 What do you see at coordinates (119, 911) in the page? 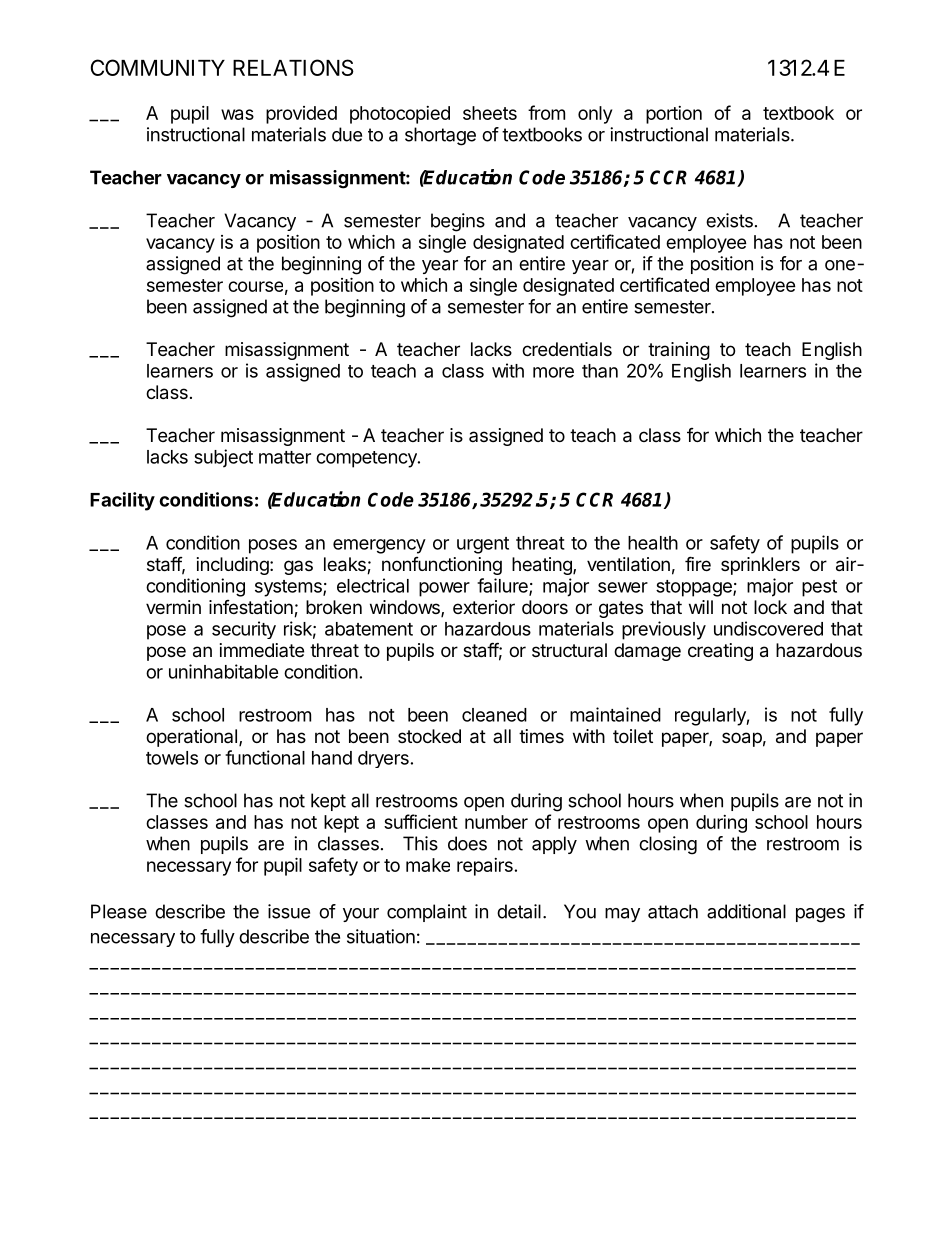
I see `Please` at bounding box center [119, 911].
